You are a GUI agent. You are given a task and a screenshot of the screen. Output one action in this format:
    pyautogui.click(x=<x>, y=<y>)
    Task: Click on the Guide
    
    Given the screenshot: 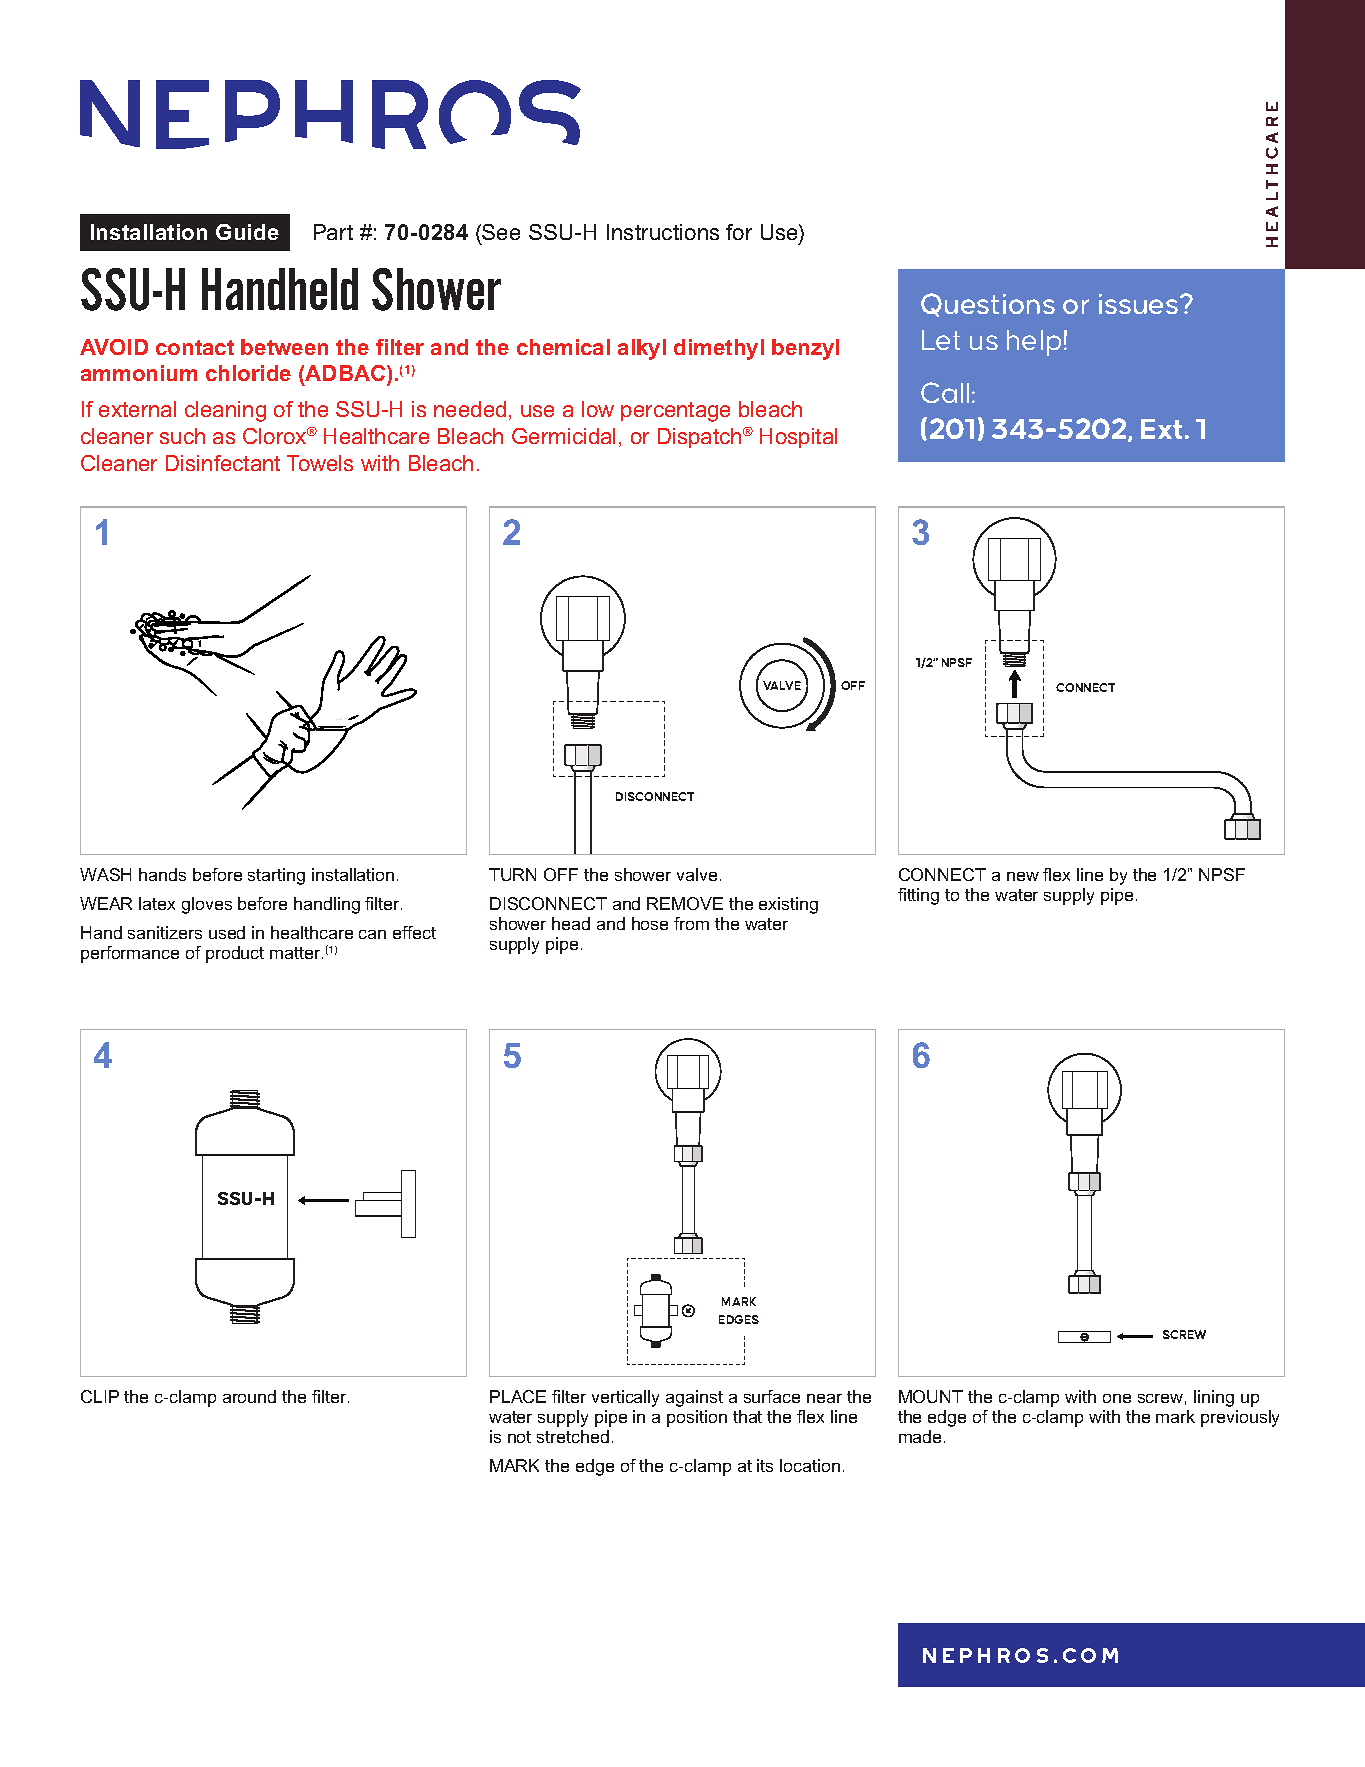 What is the action you would take?
    pyautogui.click(x=247, y=232)
